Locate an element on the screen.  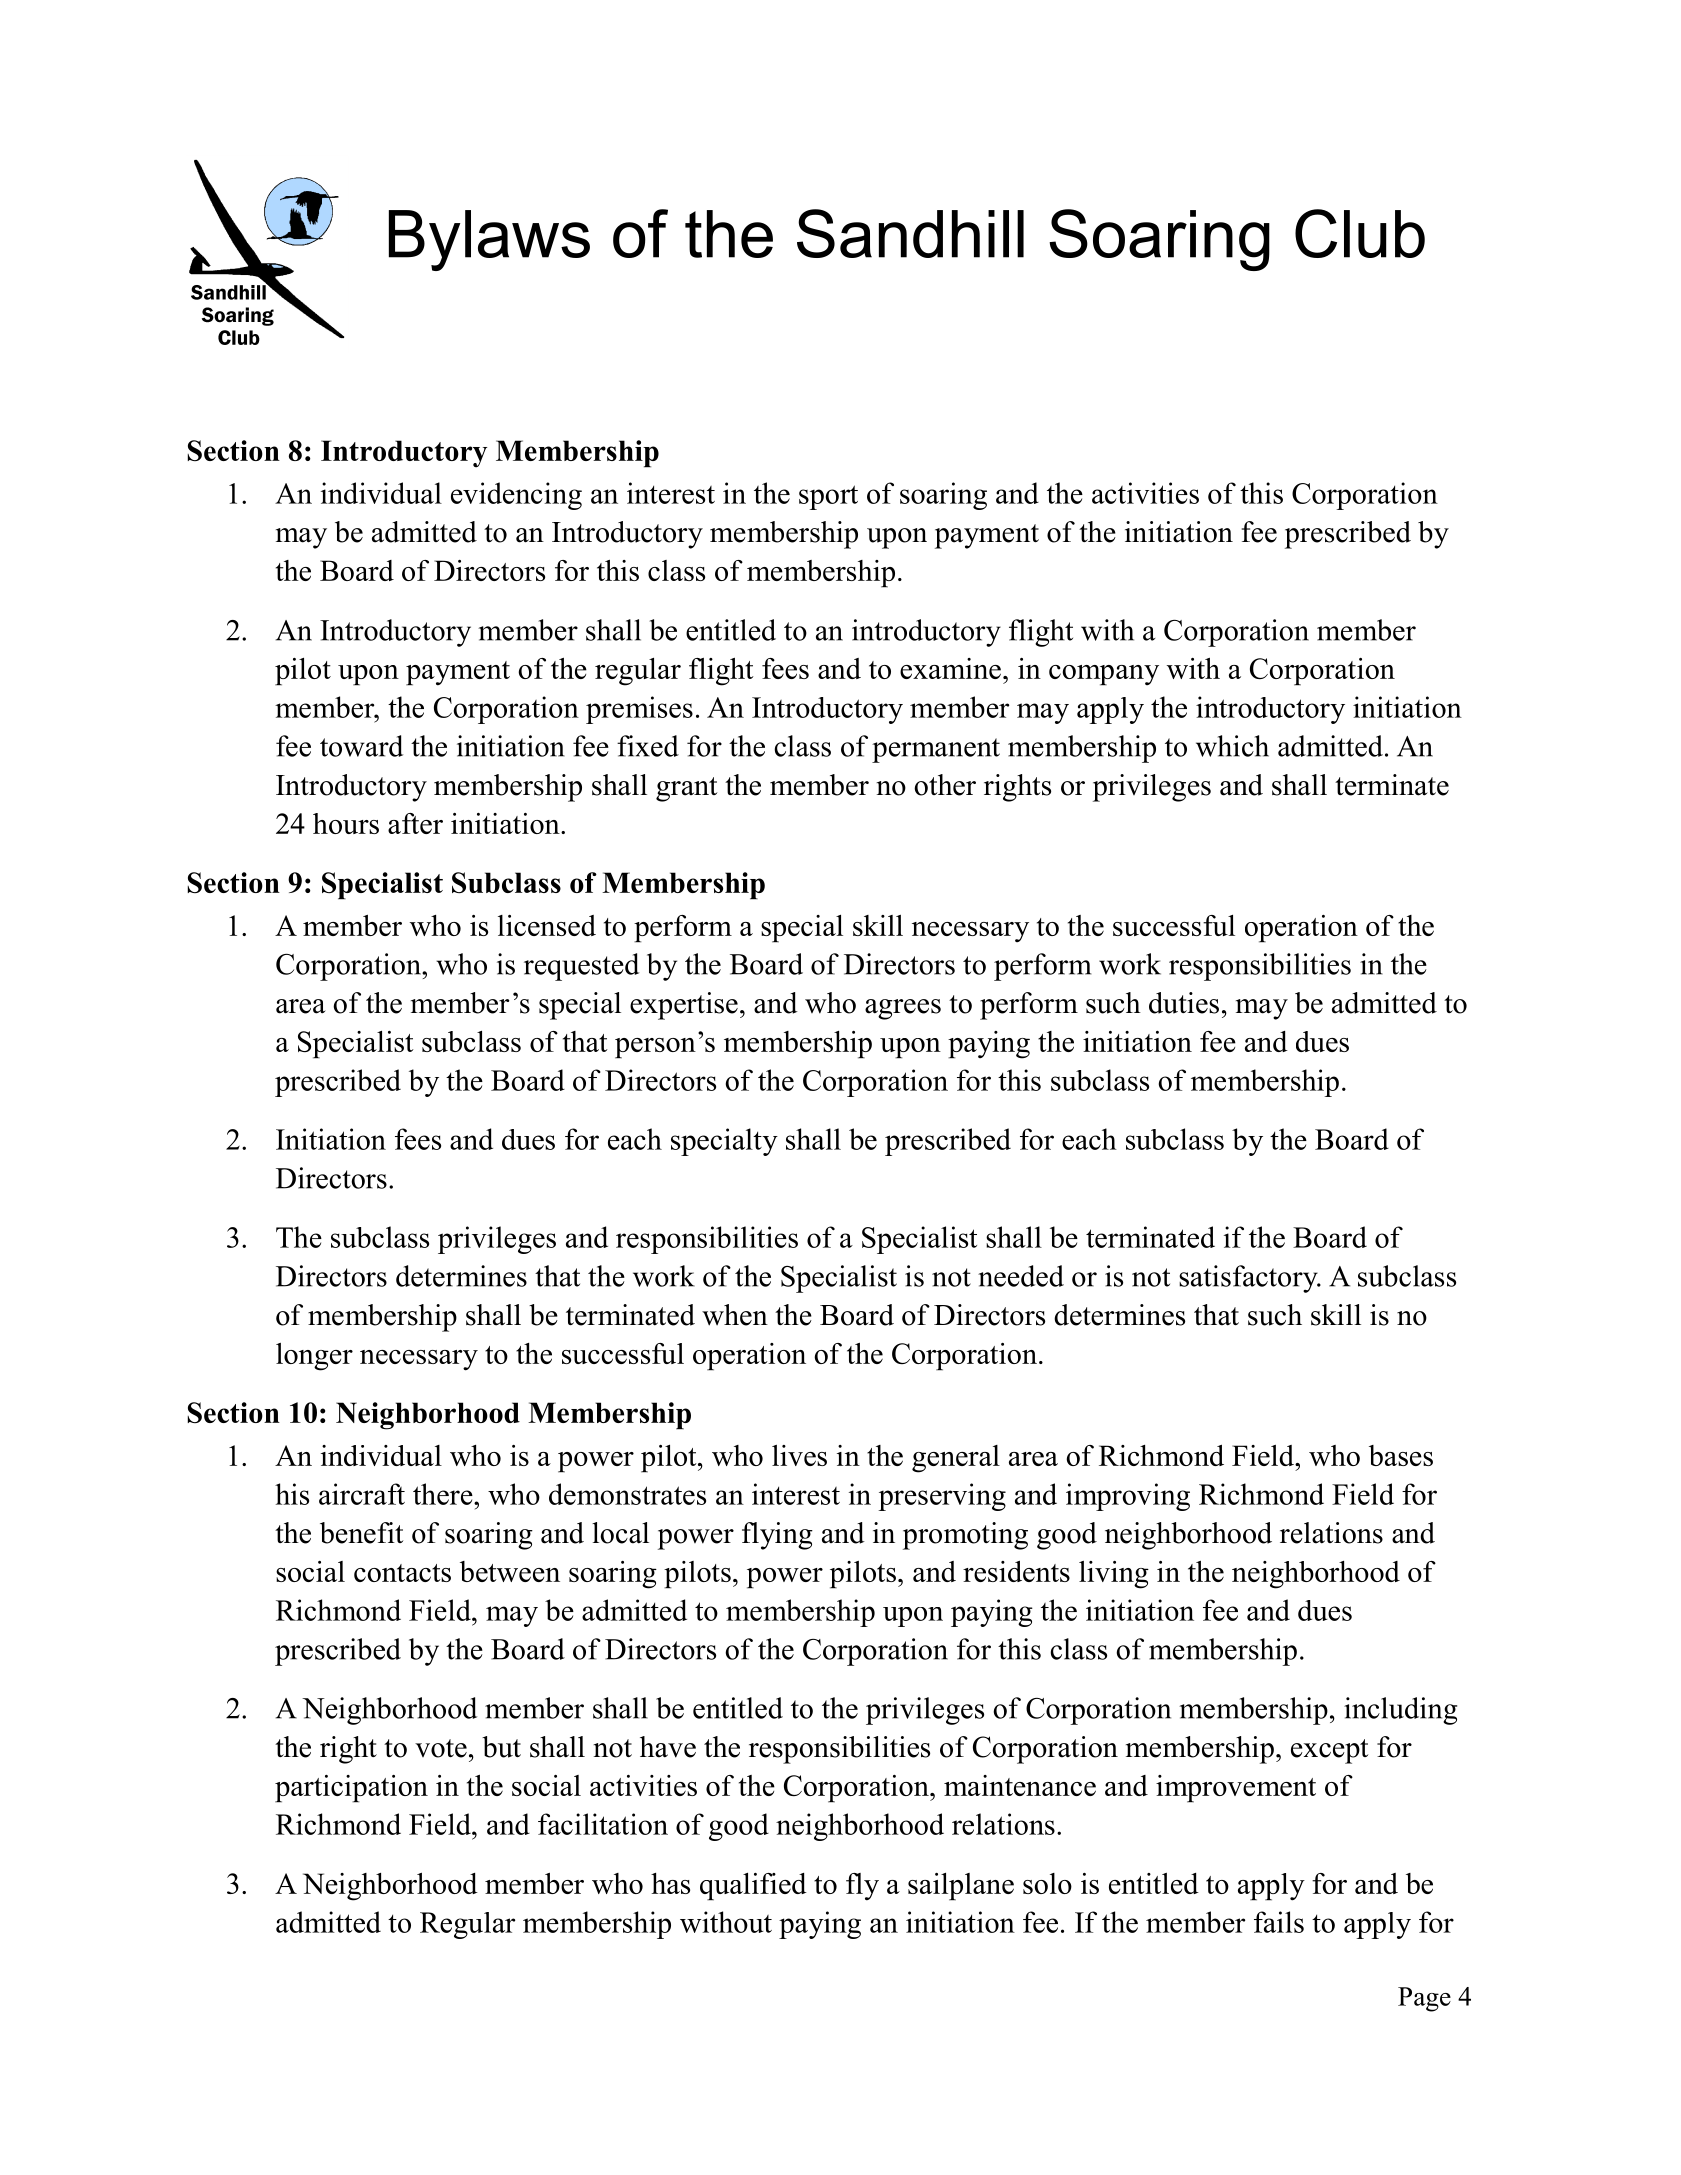
which is located at coordinates (1232, 746).
